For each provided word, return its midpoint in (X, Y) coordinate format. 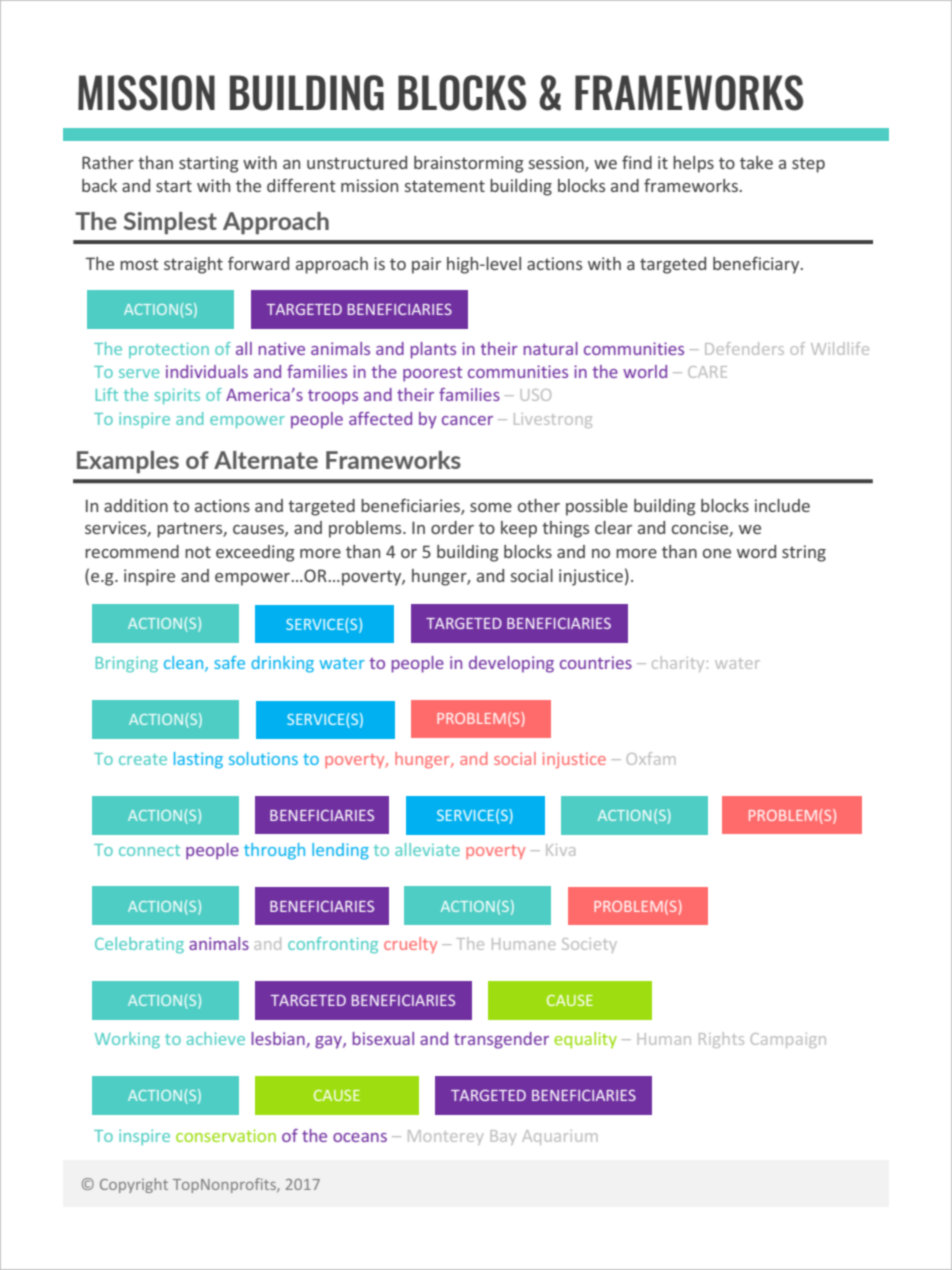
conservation (226, 1135)
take (756, 162)
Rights (721, 1040)
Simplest (170, 223)
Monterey (445, 1137)
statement (445, 186)
